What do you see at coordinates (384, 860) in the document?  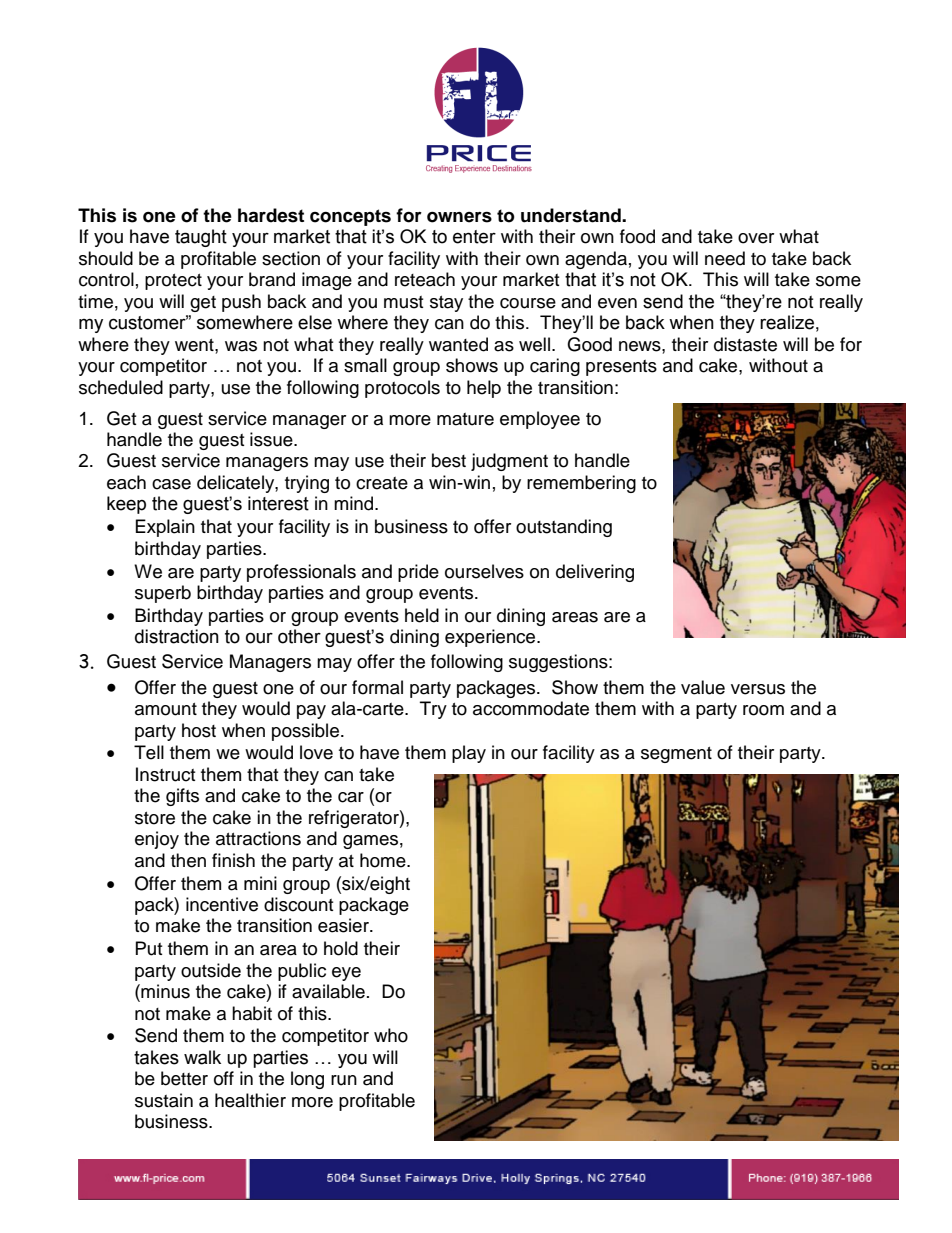 I see `home` at bounding box center [384, 860].
